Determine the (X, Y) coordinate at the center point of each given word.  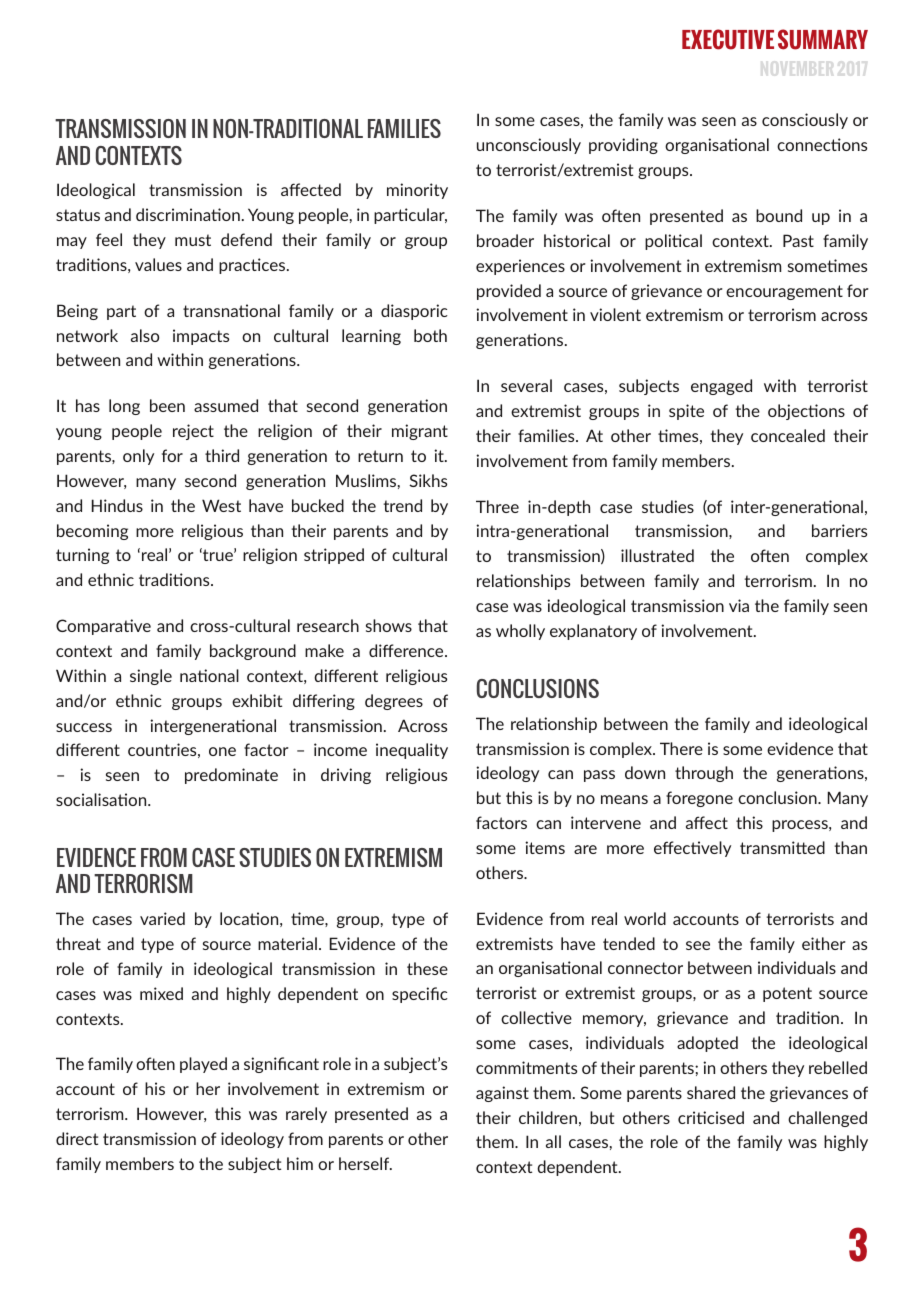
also (145, 335)
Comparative (103, 627)
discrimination (188, 214)
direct (77, 1138)
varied (162, 918)
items (545, 847)
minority (417, 191)
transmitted (782, 847)
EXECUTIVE (728, 39)
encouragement (784, 292)
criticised (711, 1117)
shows (389, 625)
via (739, 605)
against (502, 1094)
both (430, 335)
